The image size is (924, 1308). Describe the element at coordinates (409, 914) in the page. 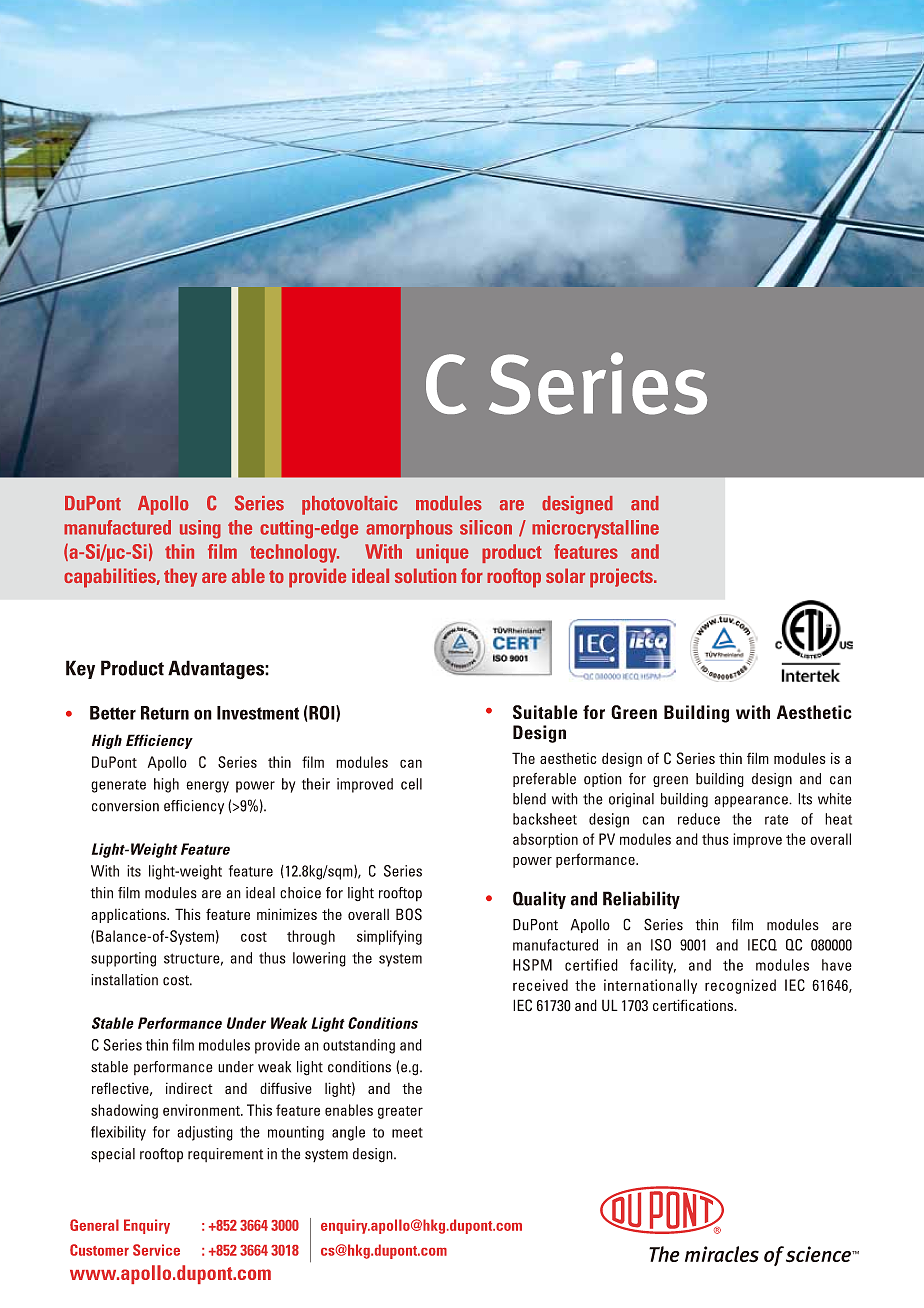

I see `BOS` at that location.
